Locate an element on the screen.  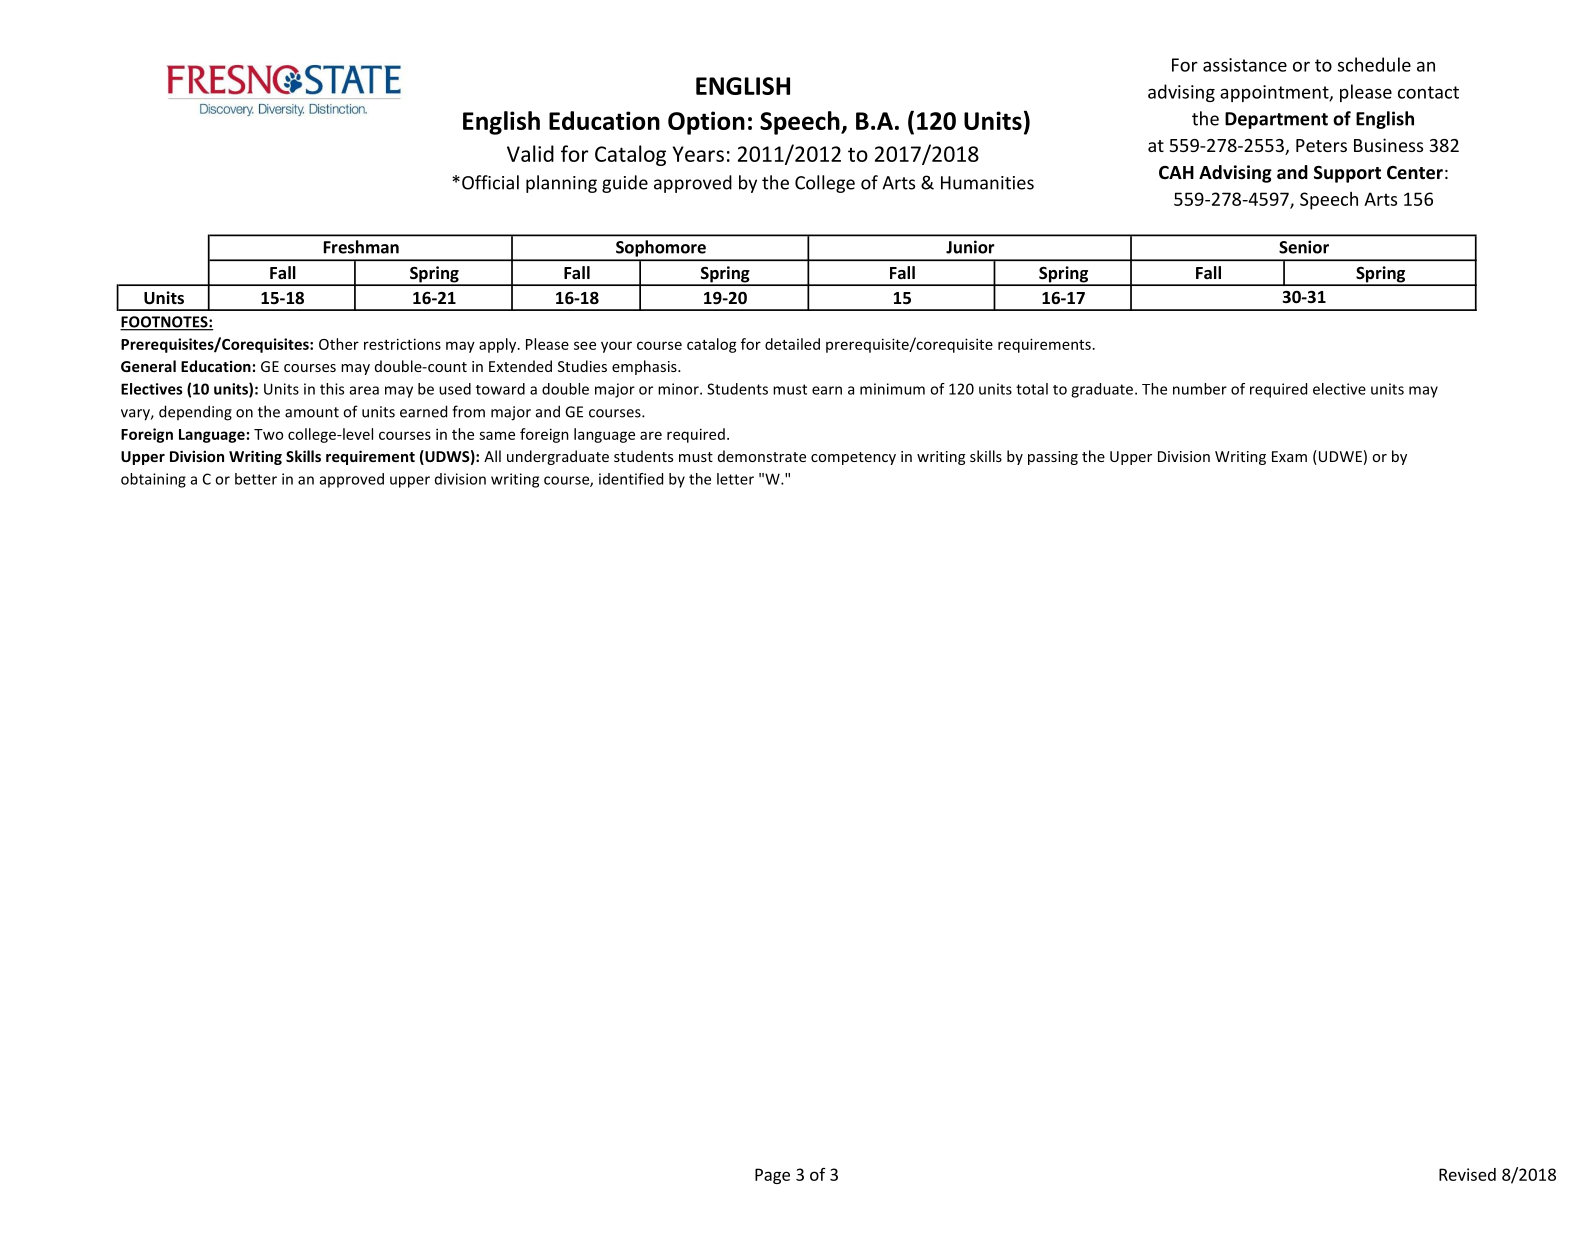
Option is located at coordinates (706, 123).
